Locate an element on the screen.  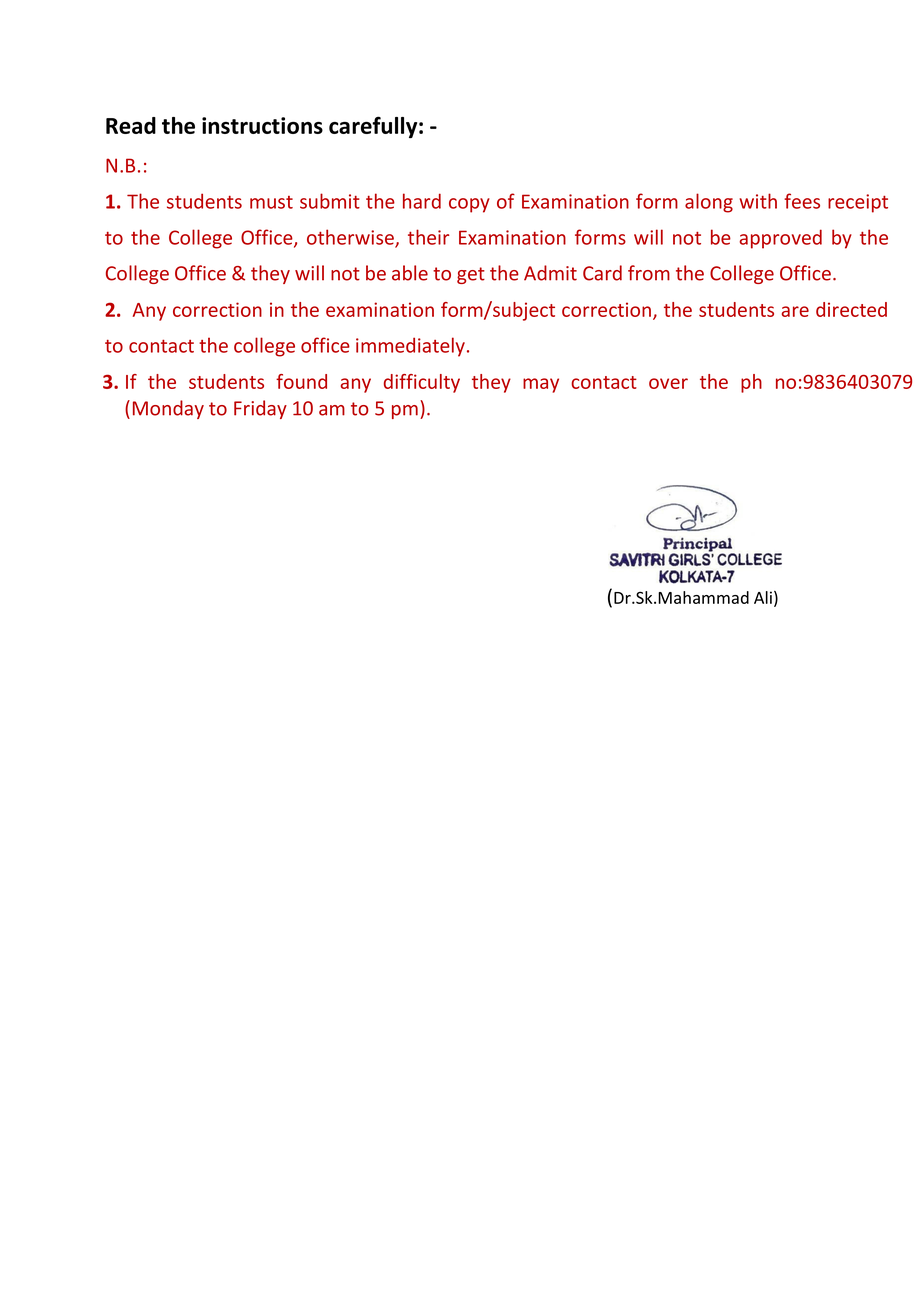
get is located at coordinates (471, 275).
